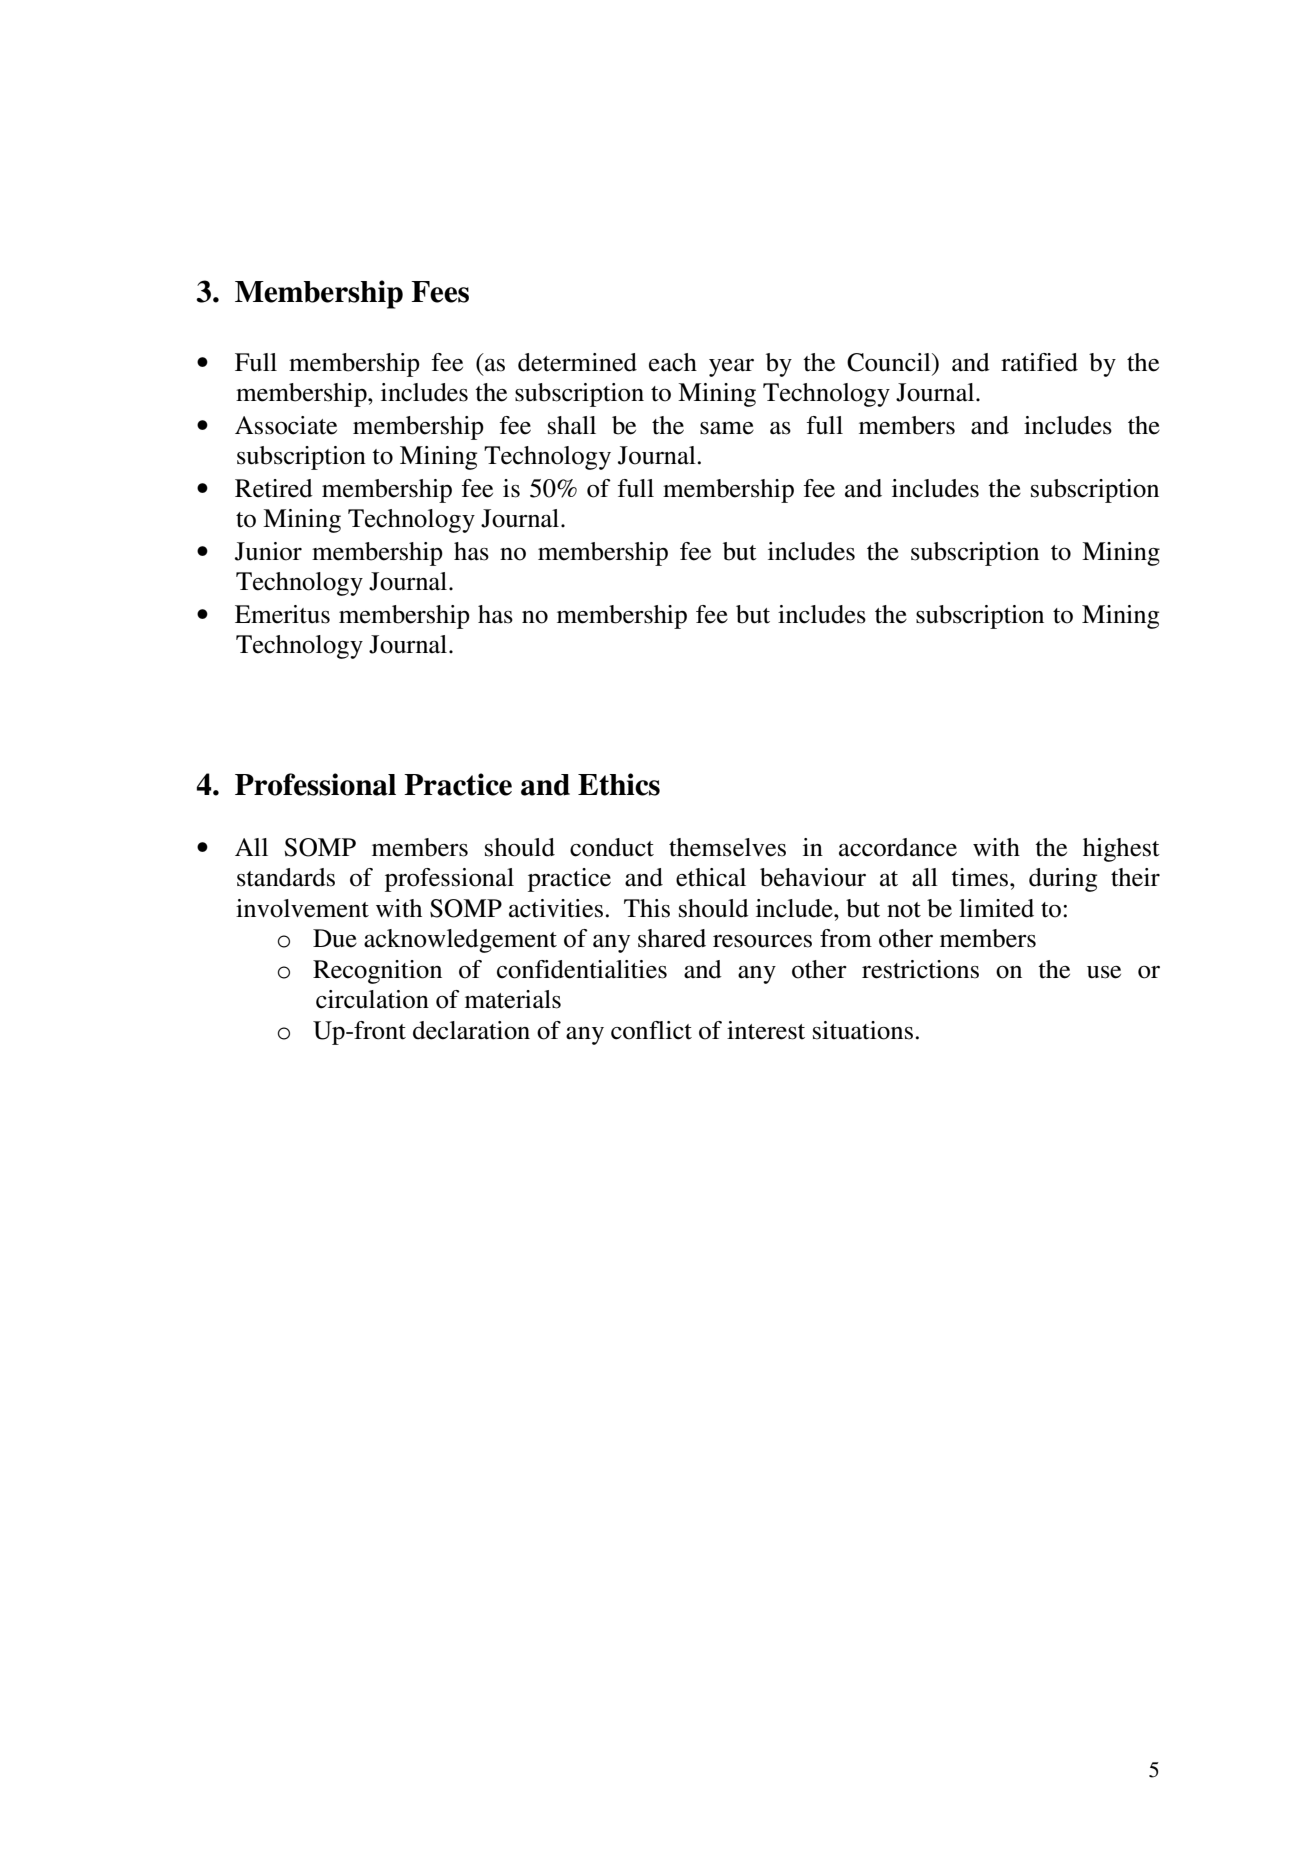  What do you see at coordinates (1063, 880) in the screenshot?
I see `during` at bounding box center [1063, 880].
